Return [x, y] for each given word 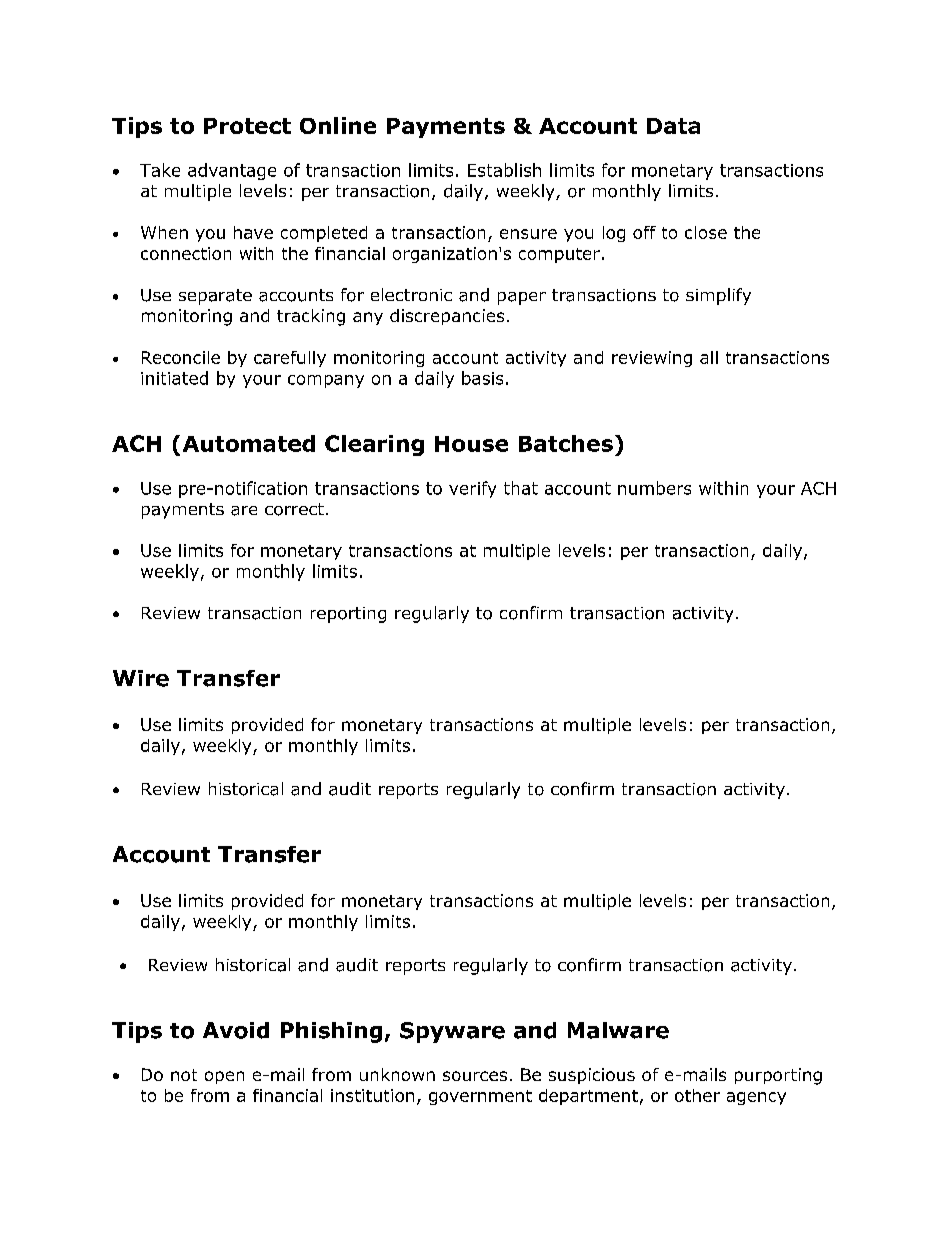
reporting [348, 615]
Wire [141, 678]
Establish [504, 170]
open [224, 1077]
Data [673, 126]
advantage [232, 171]
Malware [618, 1030]
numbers [654, 488]
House [471, 444]
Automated [249, 443]
